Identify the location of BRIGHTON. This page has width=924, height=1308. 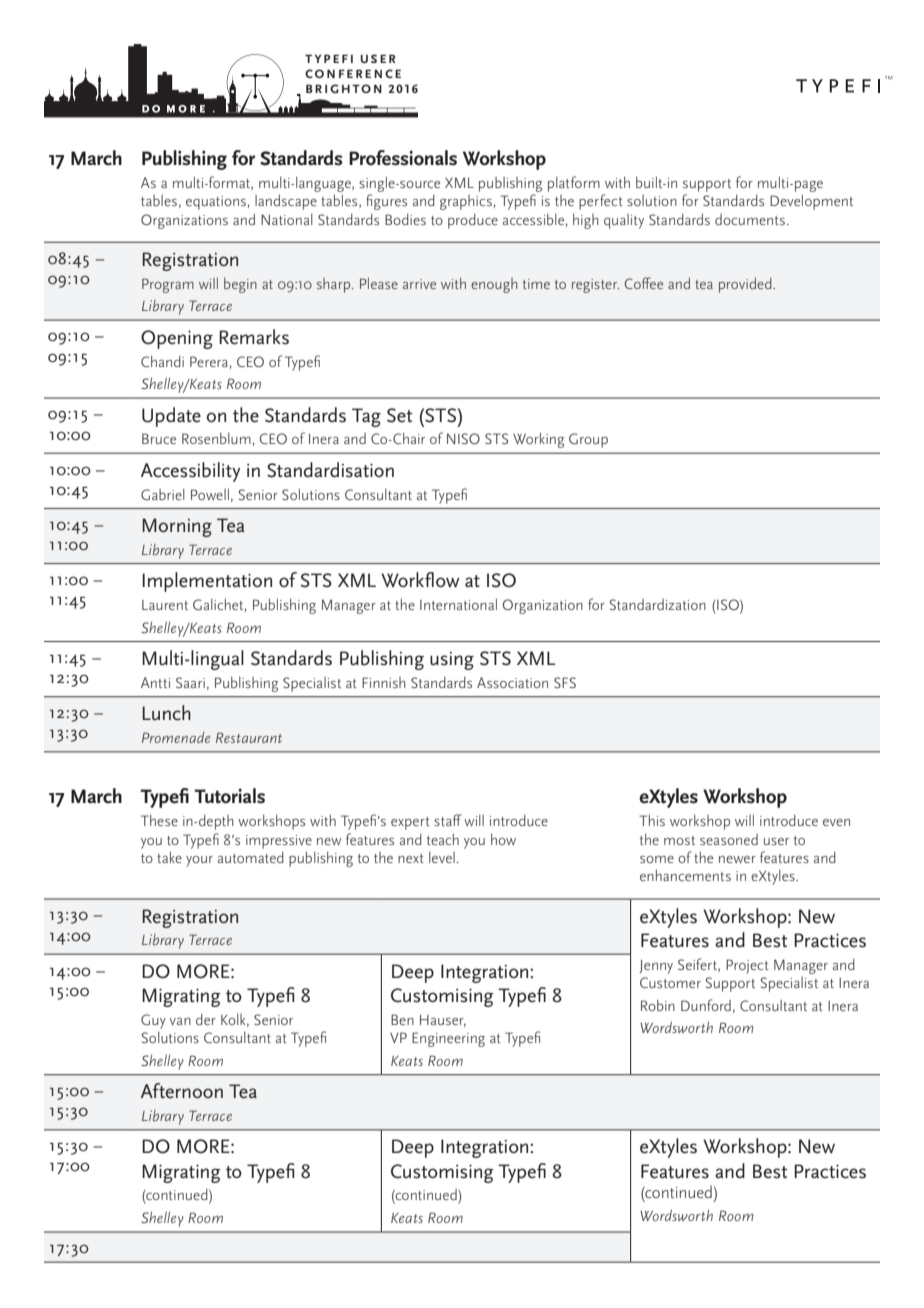
(344, 88).
